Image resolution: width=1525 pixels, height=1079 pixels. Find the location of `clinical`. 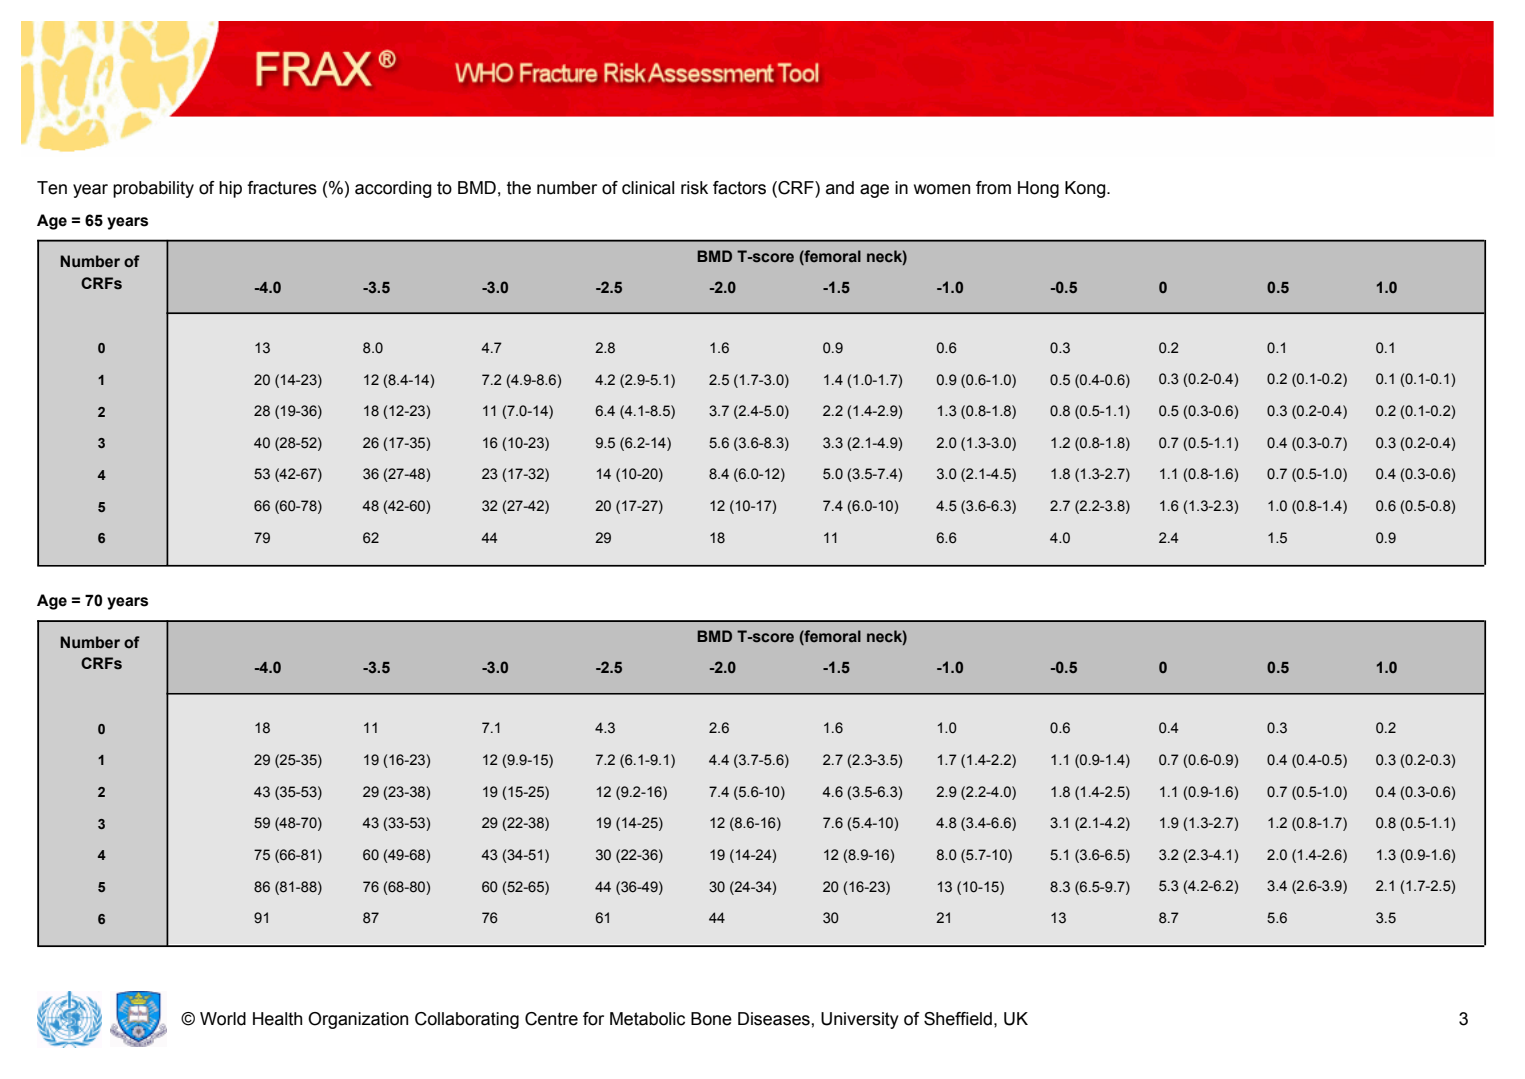

clinical is located at coordinates (648, 188).
